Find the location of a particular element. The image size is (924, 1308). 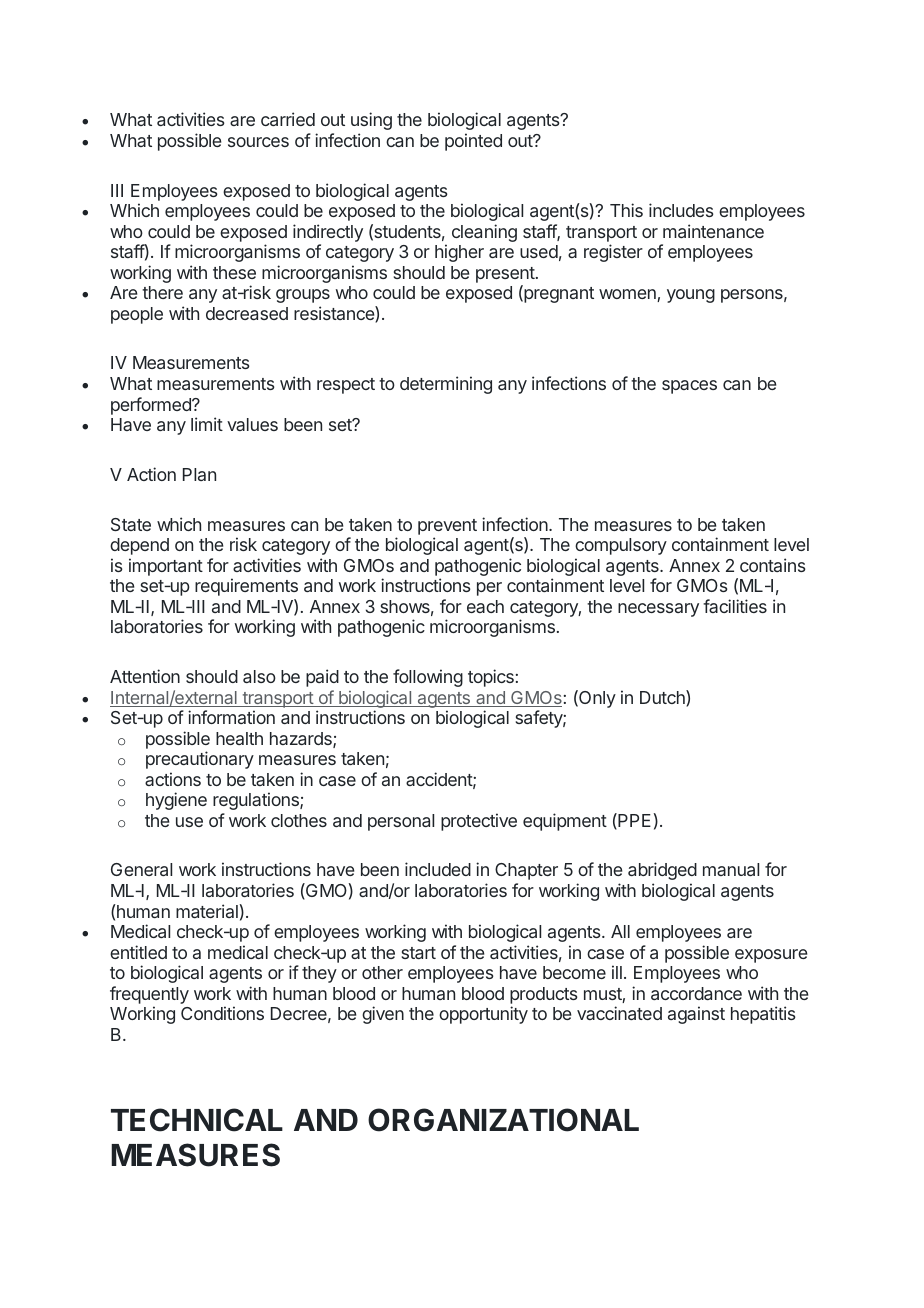

includes is located at coordinates (681, 210).
